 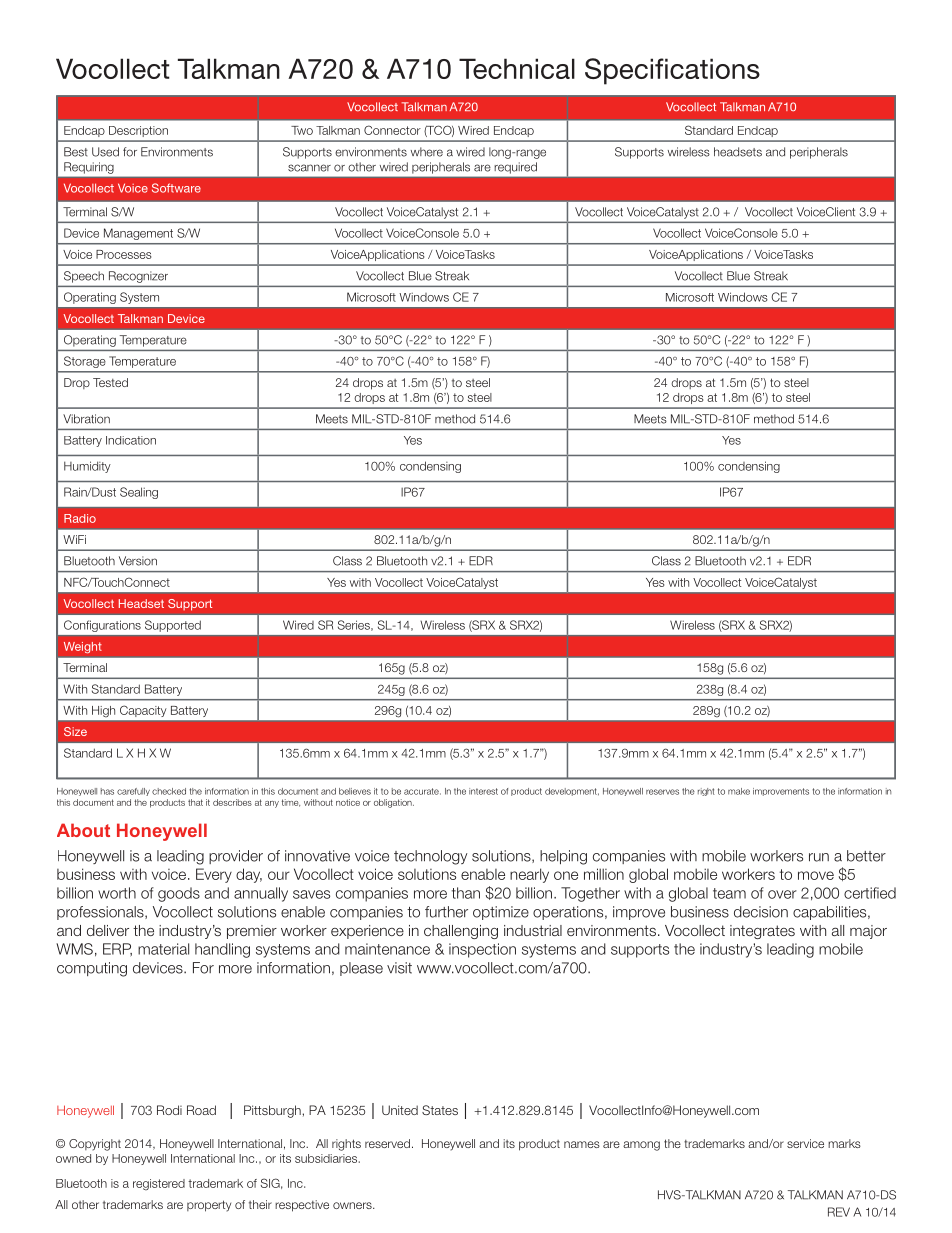 I want to click on registered, so click(x=159, y=1185).
